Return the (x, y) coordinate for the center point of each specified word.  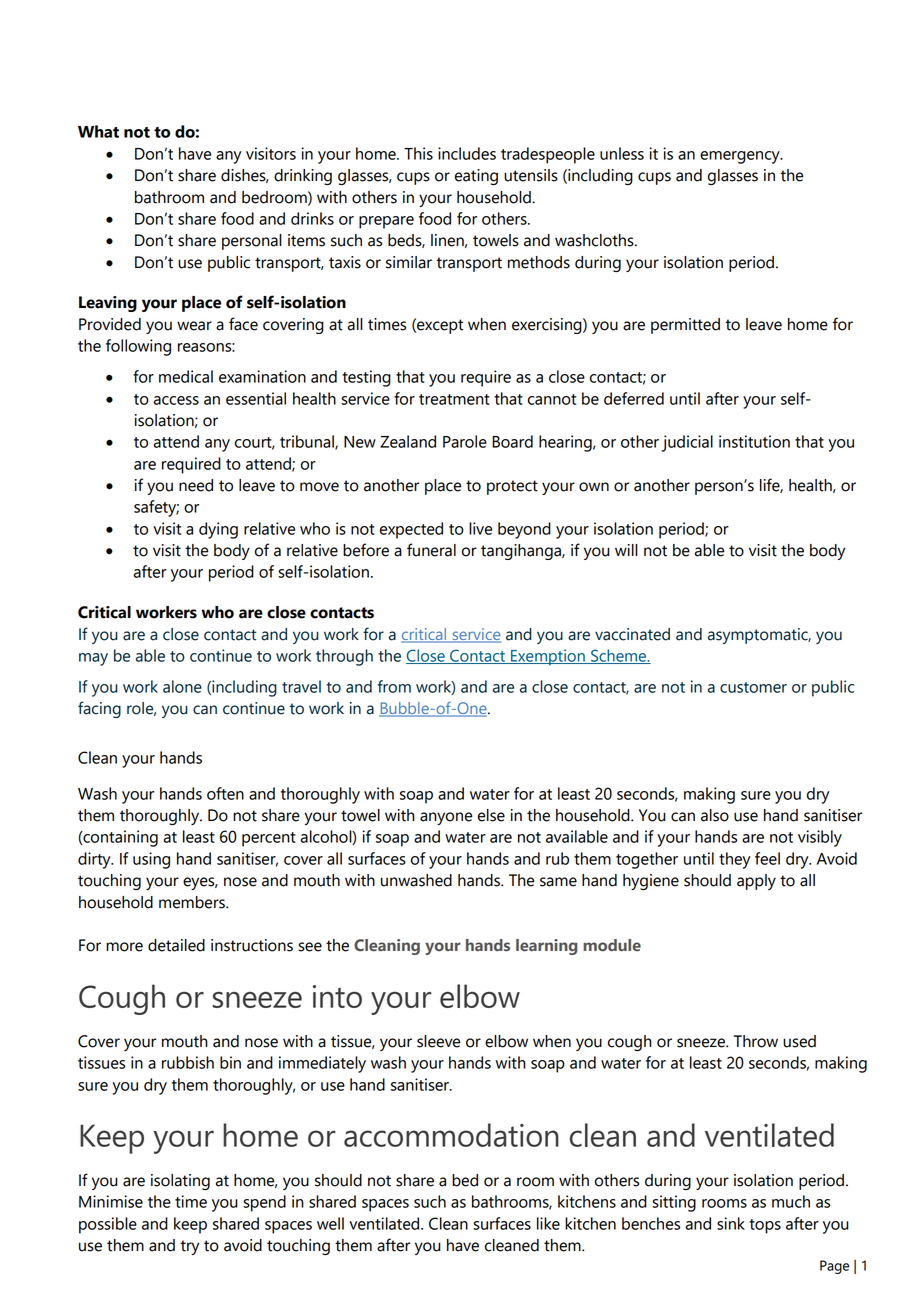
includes (467, 153)
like (548, 1223)
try (190, 1247)
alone (182, 686)
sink (731, 1223)
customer (753, 687)
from (394, 686)
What (98, 131)
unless (622, 153)
